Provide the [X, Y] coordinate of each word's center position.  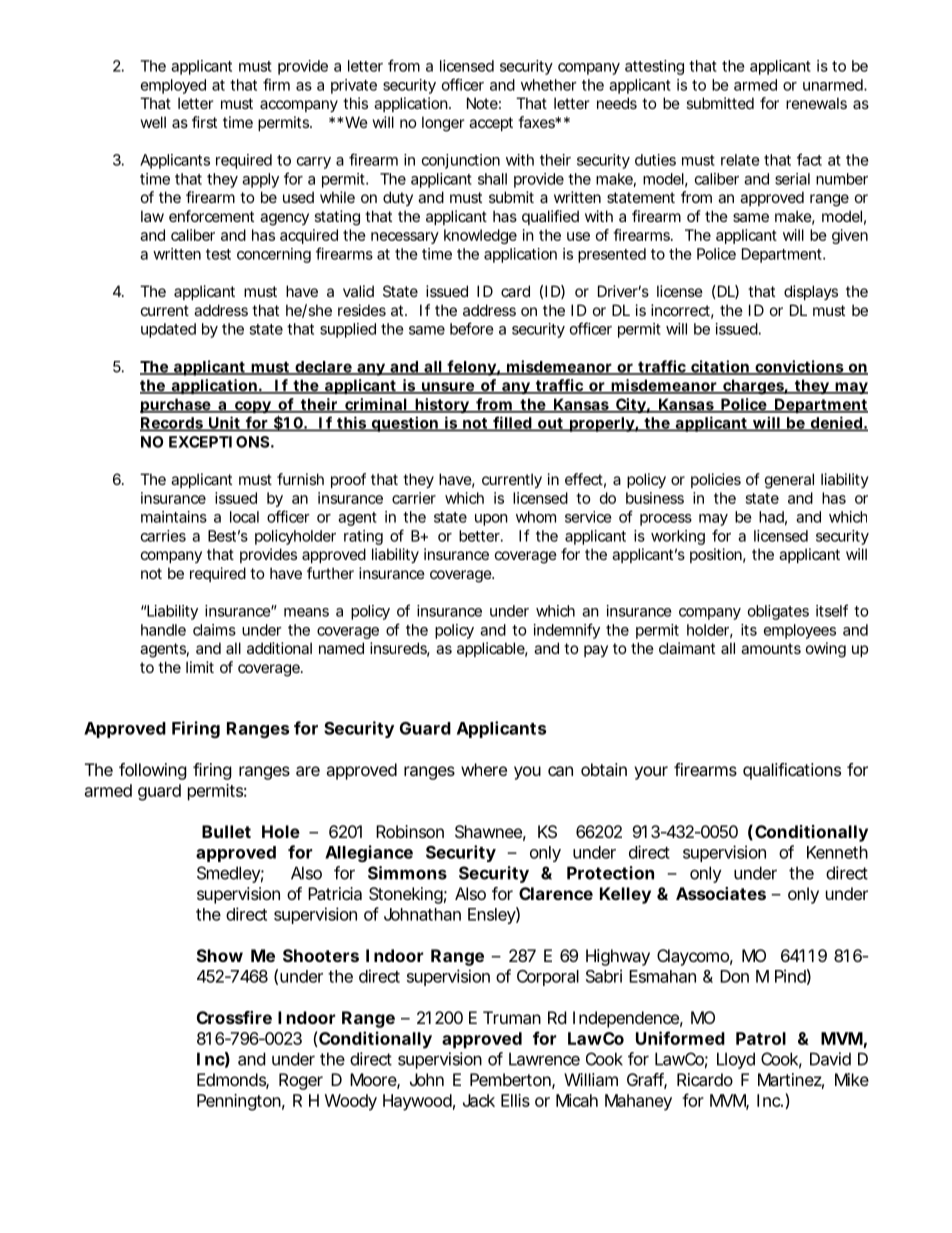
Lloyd [736, 1060]
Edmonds [233, 1081]
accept [491, 124]
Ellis [515, 1100]
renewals [816, 103]
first [204, 122]
